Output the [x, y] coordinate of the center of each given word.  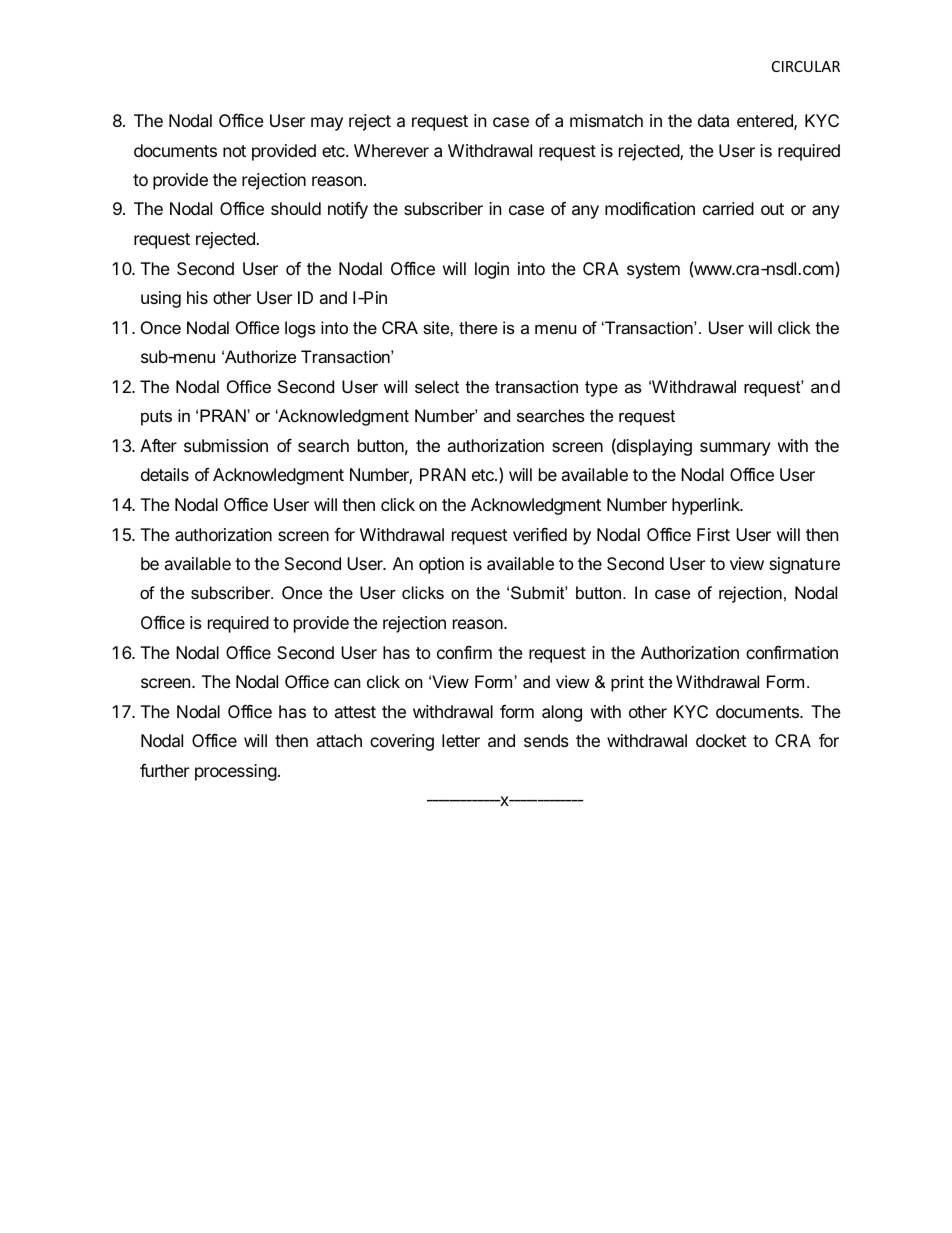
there [478, 327]
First [713, 534]
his [197, 297]
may [327, 124]
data [713, 120]
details [165, 474]
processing [236, 772]
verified [540, 534]
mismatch [606, 120]
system [653, 271]
